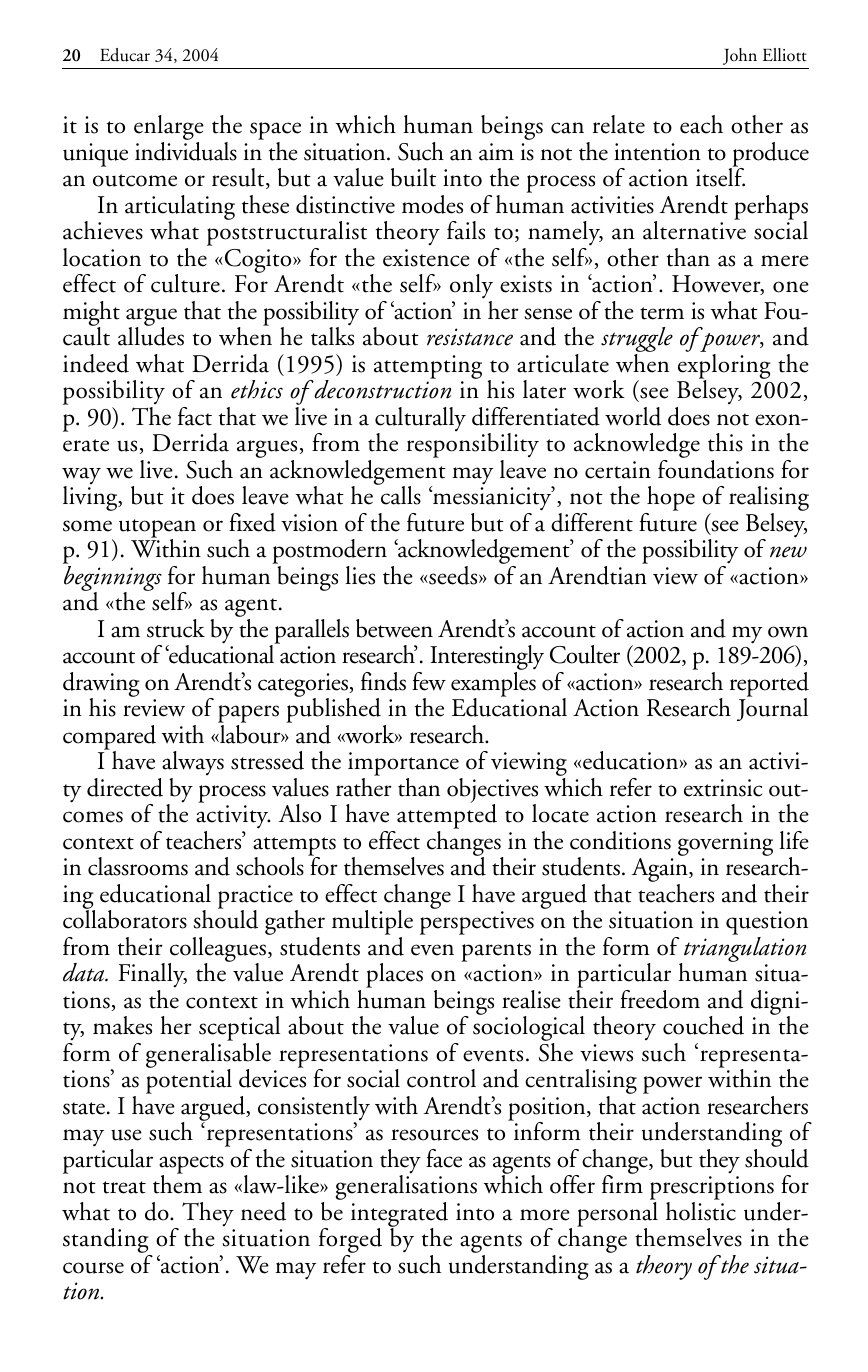 The image size is (868, 1372). I want to click on treat, so click(124, 1187).
